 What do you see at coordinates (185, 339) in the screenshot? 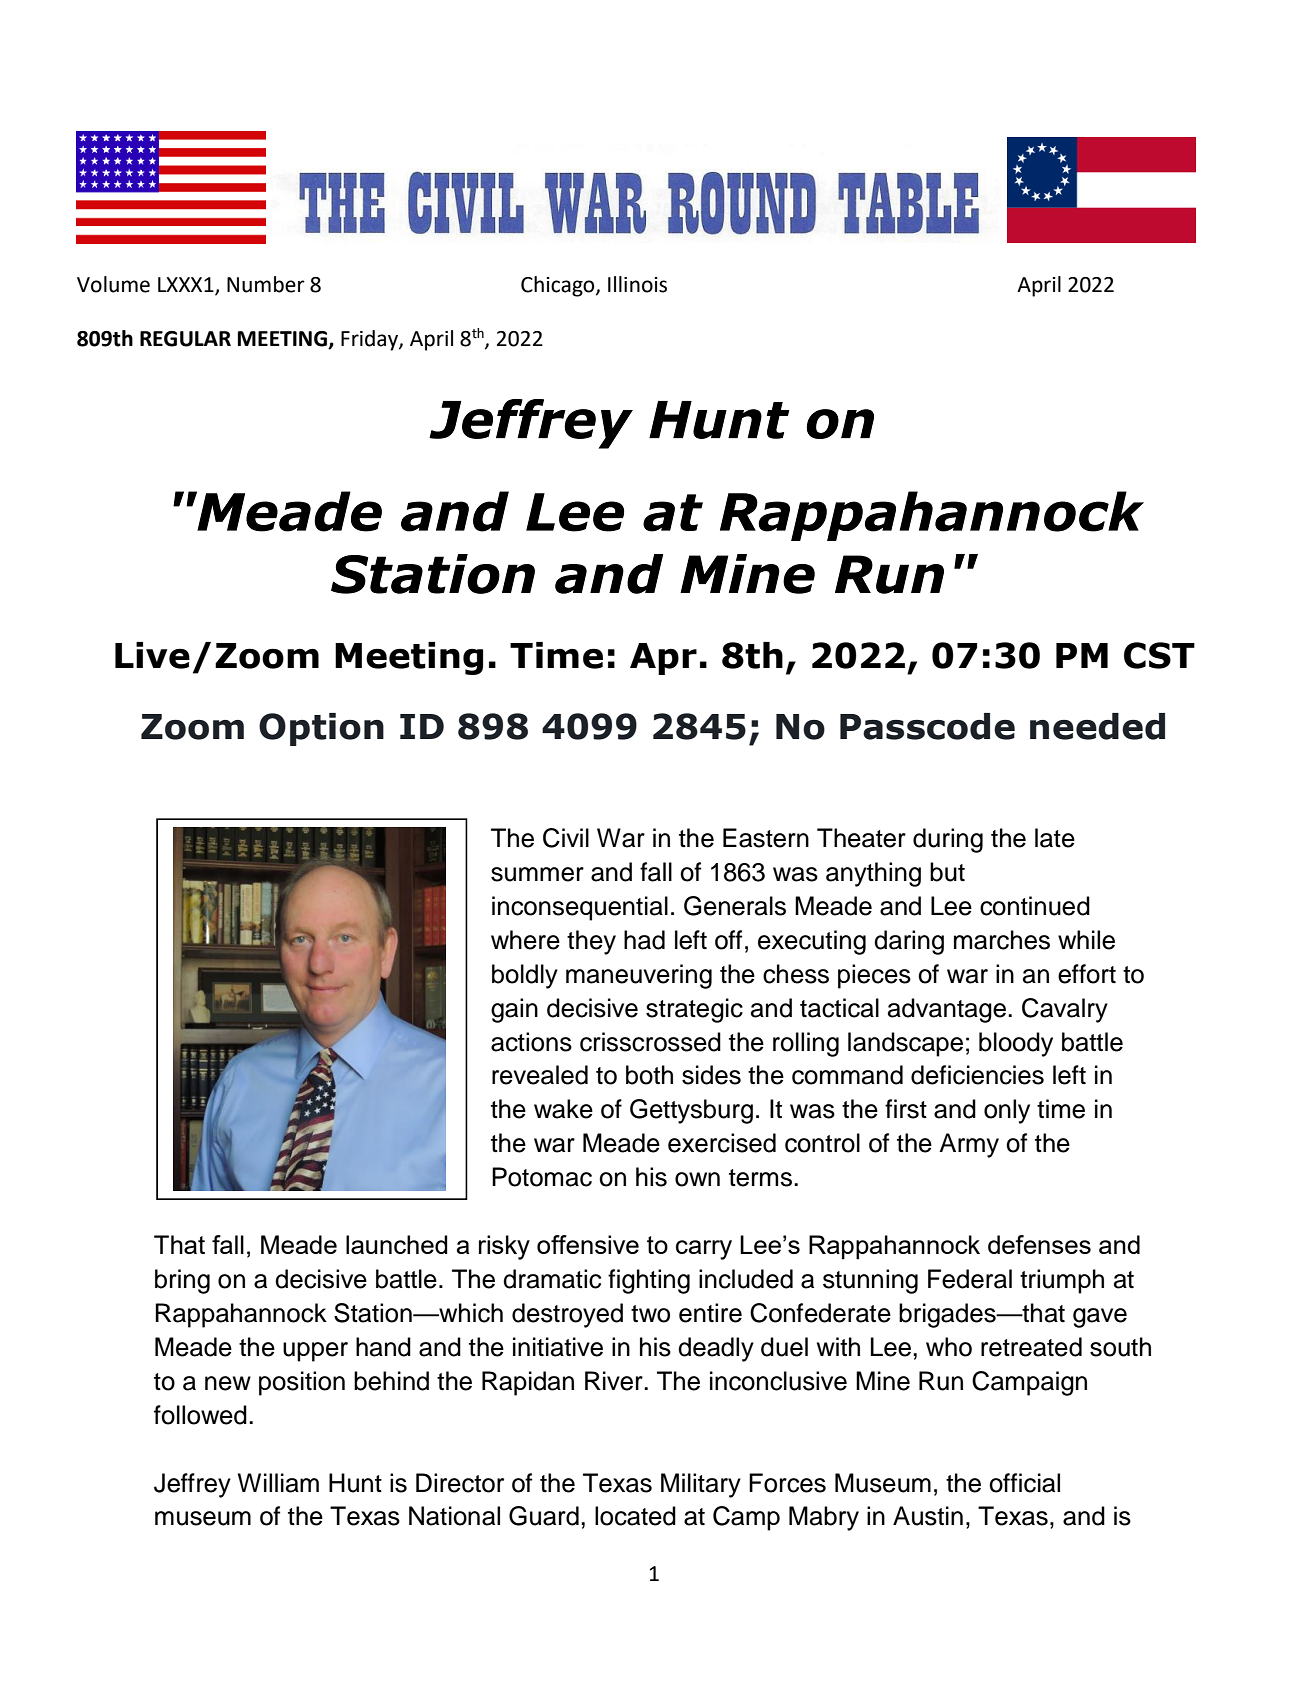
I see `REGULAR` at bounding box center [185, 339].
